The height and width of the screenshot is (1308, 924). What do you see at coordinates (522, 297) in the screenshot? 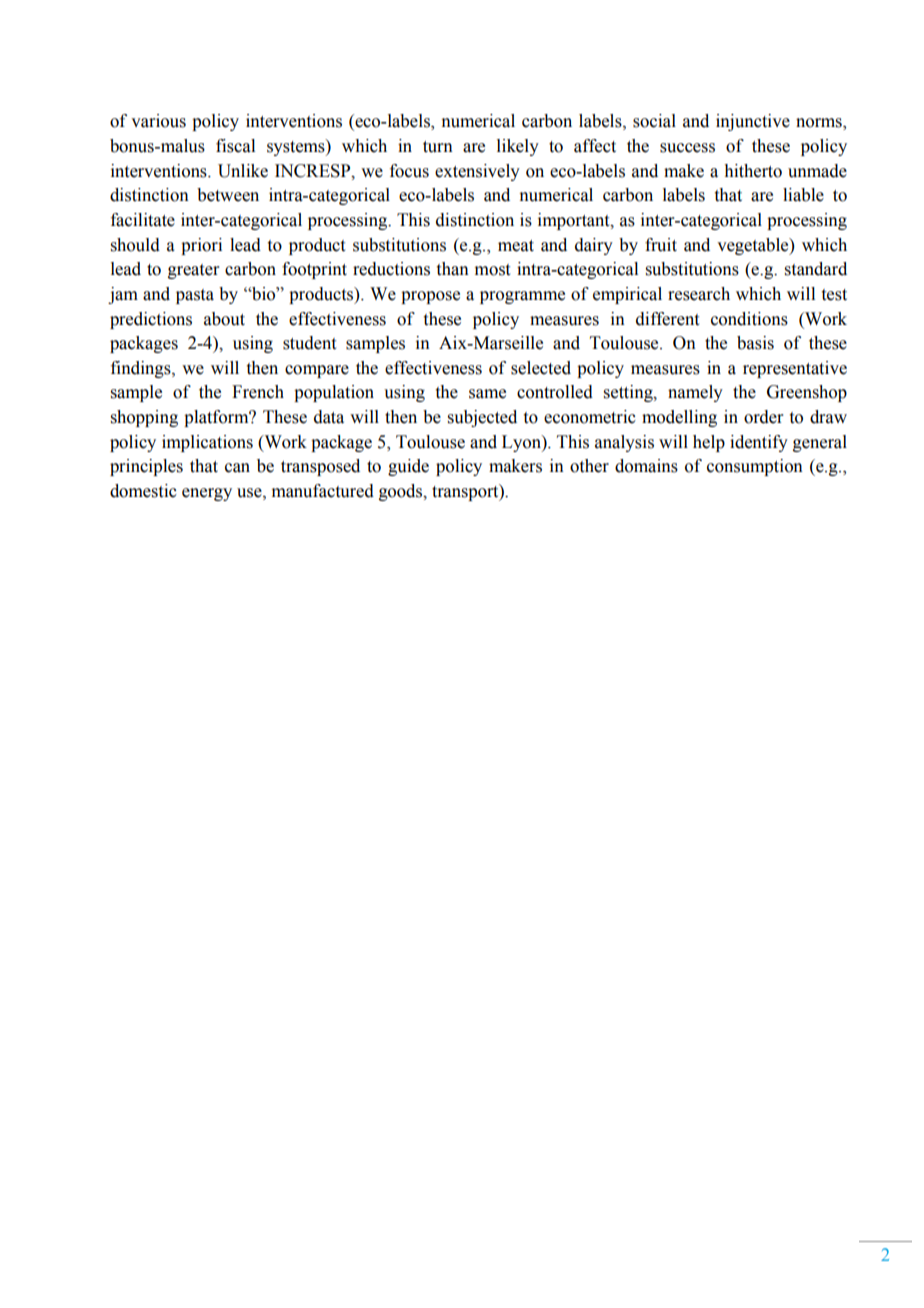
I see `programme` at bounding box center [522, 297].
